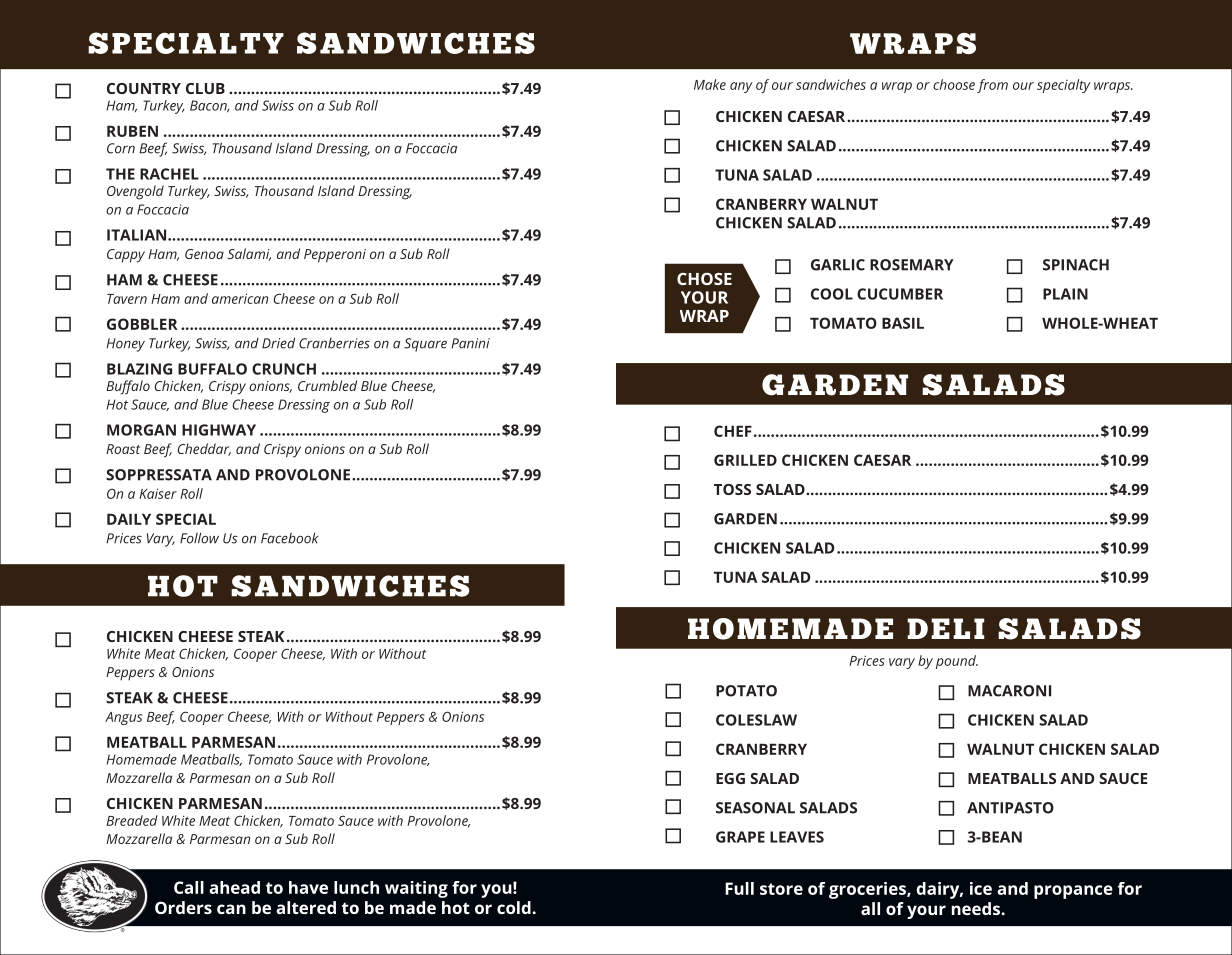  What do you see at coordinates (746, 691) in the screenshot?
I see `POTATO` at bounding box center [746, 691].
